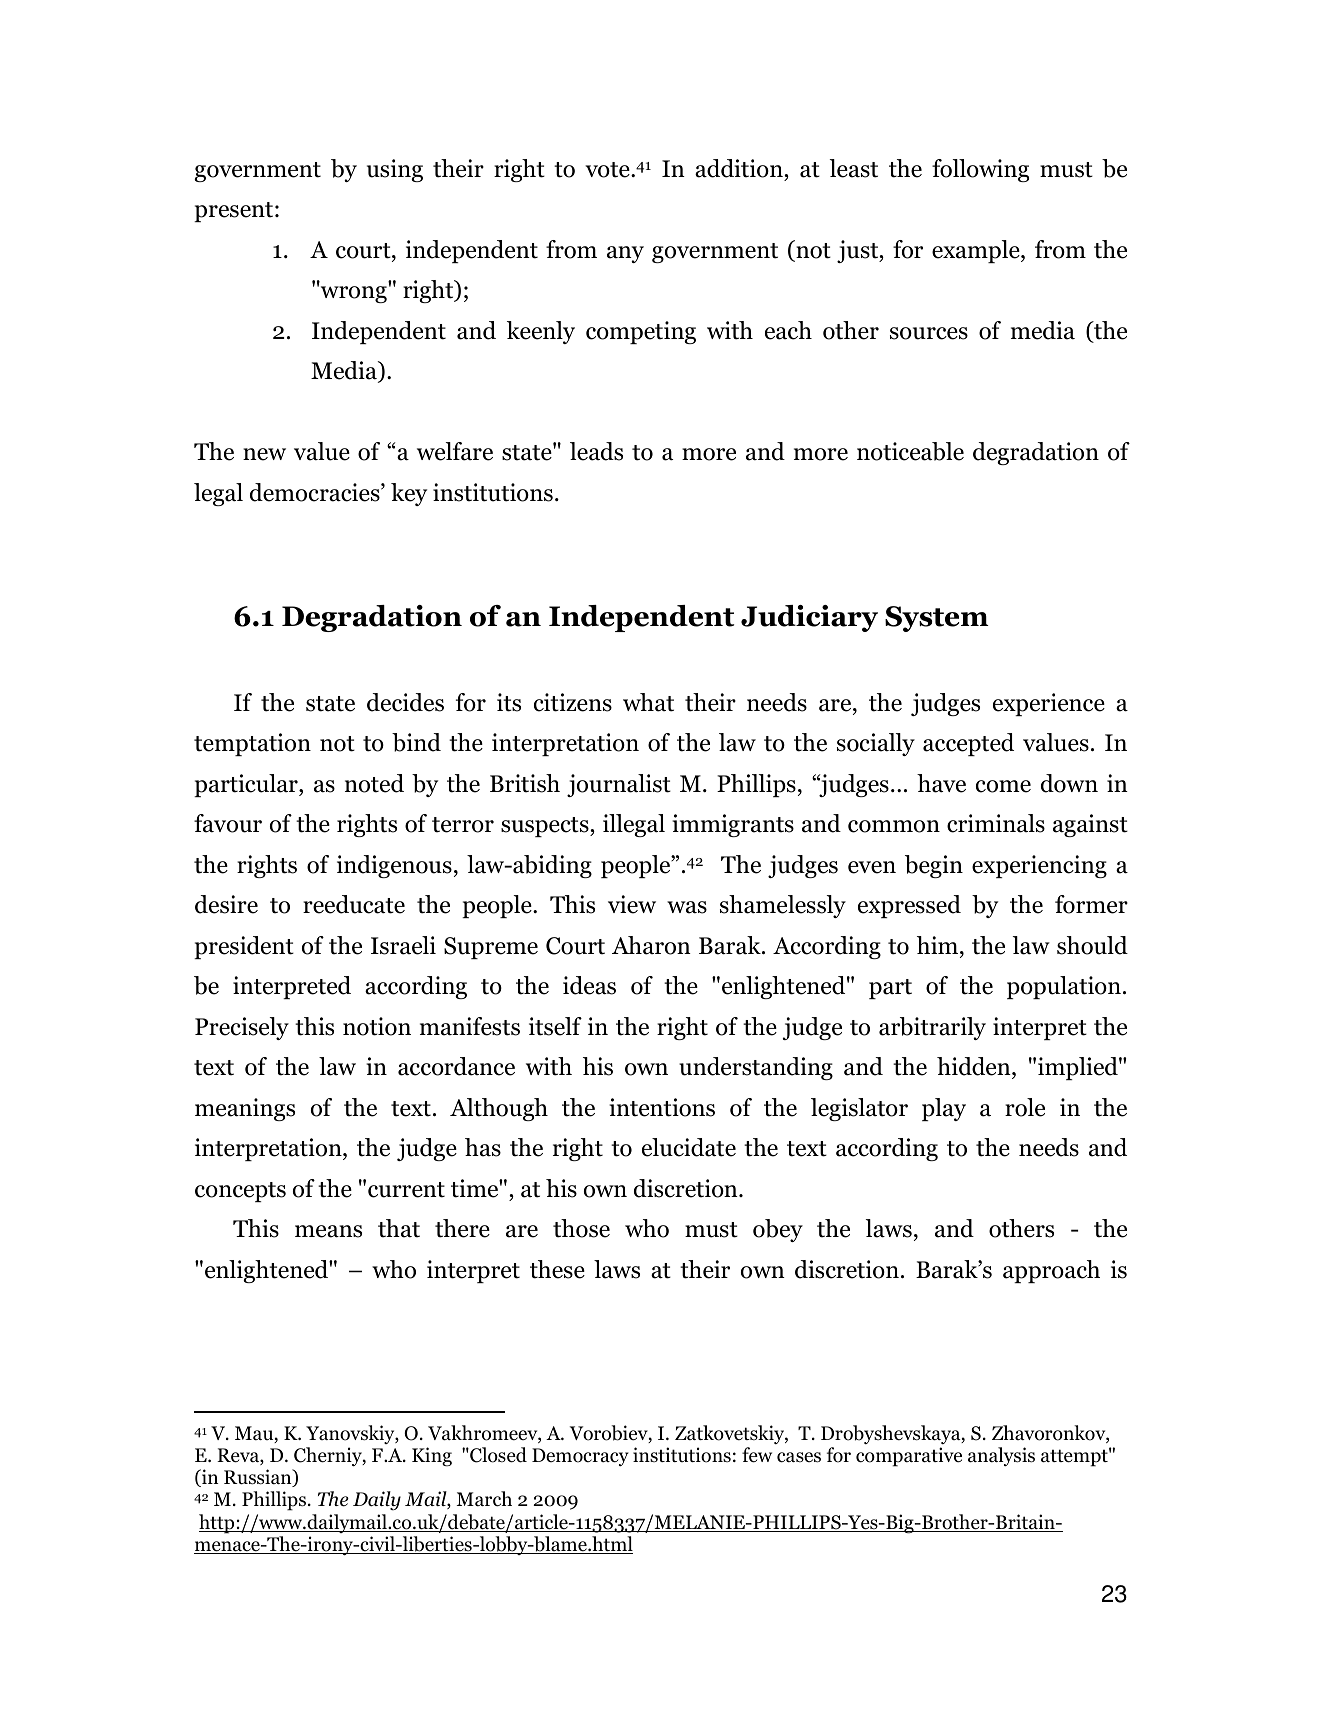 The image size is (1322, 1711). Describe the element at coordinates (996, 823) in the screenshot. I see `criminals` at that location.
